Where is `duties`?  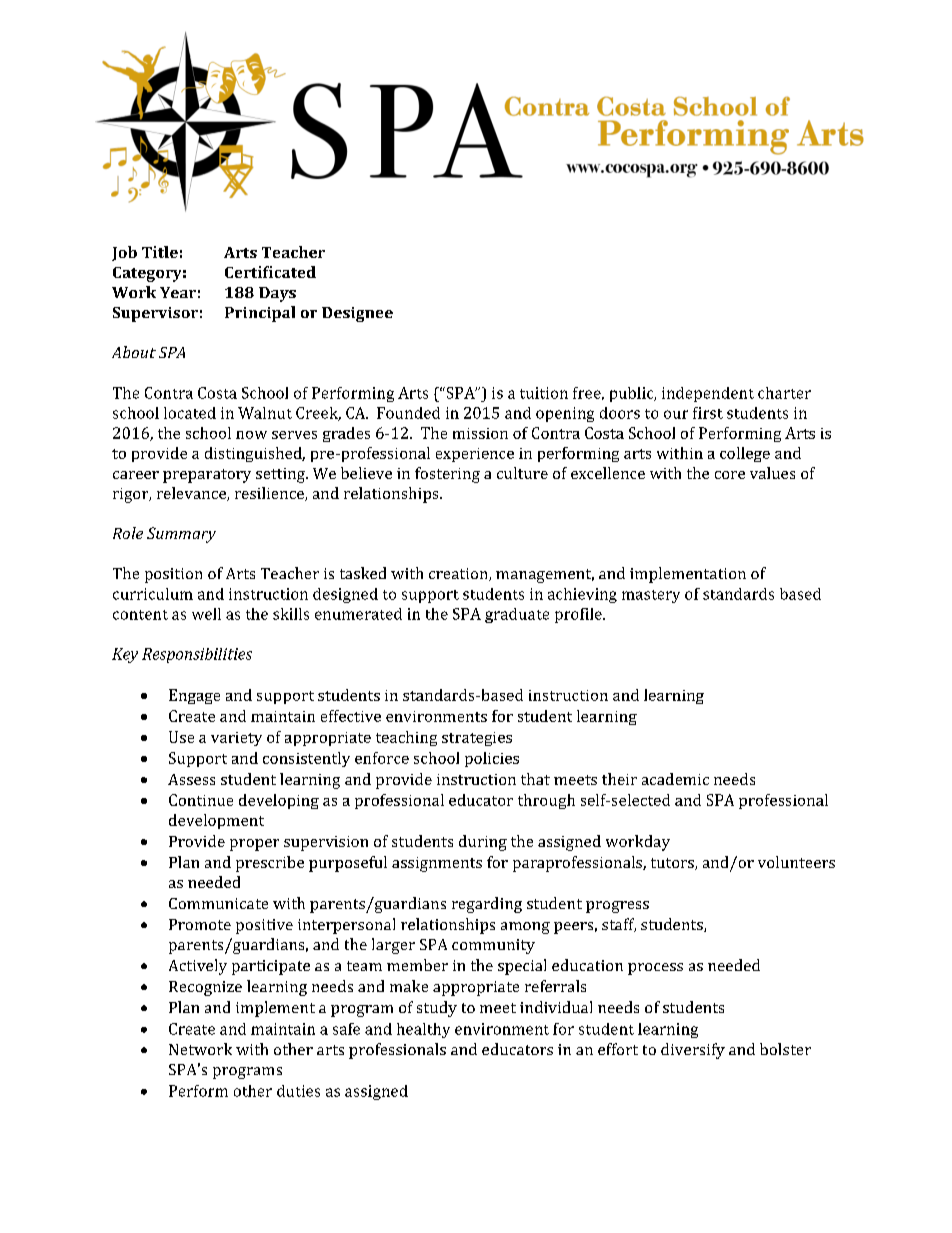
duties is located at coordinates (298, 1091).
